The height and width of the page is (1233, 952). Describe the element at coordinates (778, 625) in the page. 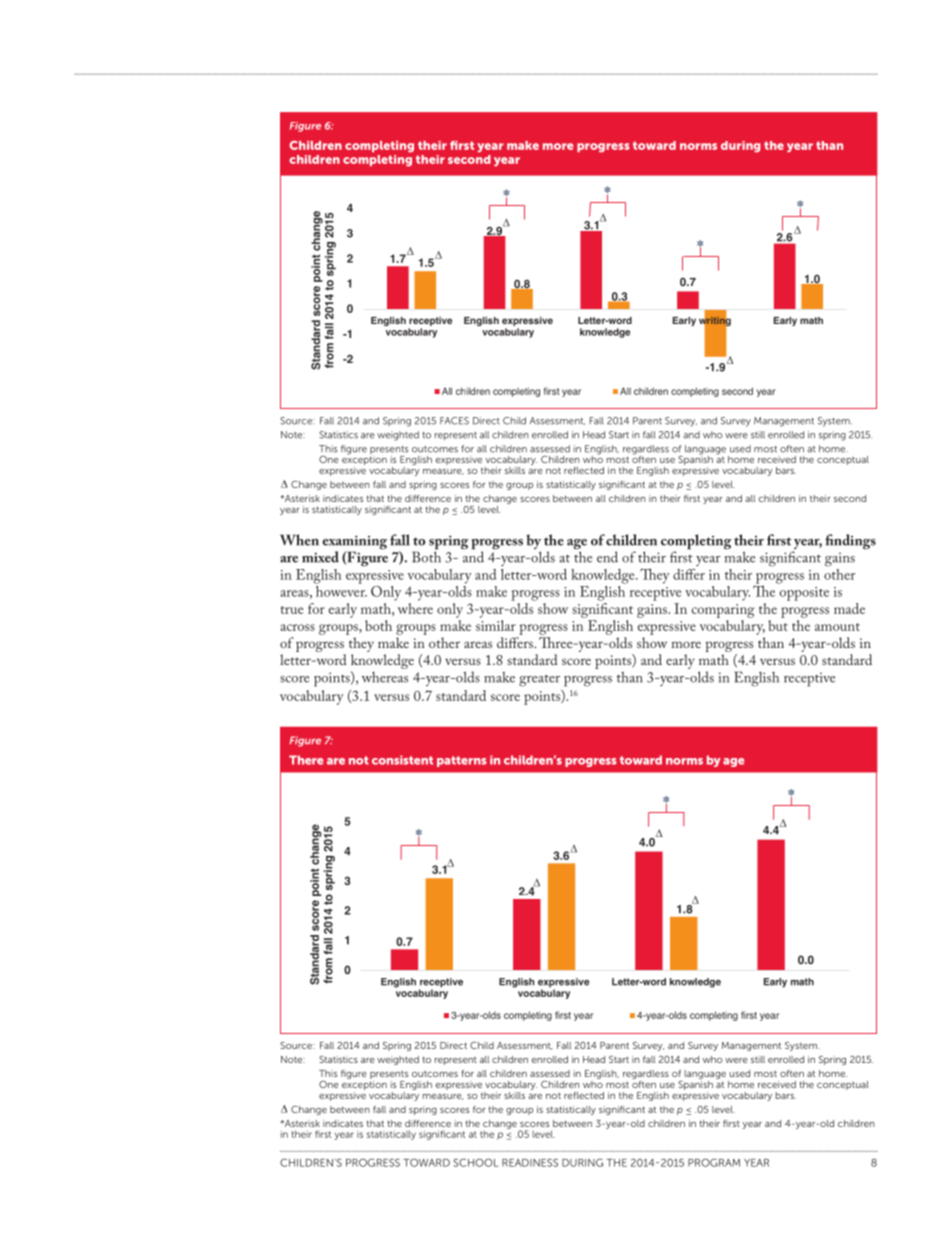

I see `but` at that location.
